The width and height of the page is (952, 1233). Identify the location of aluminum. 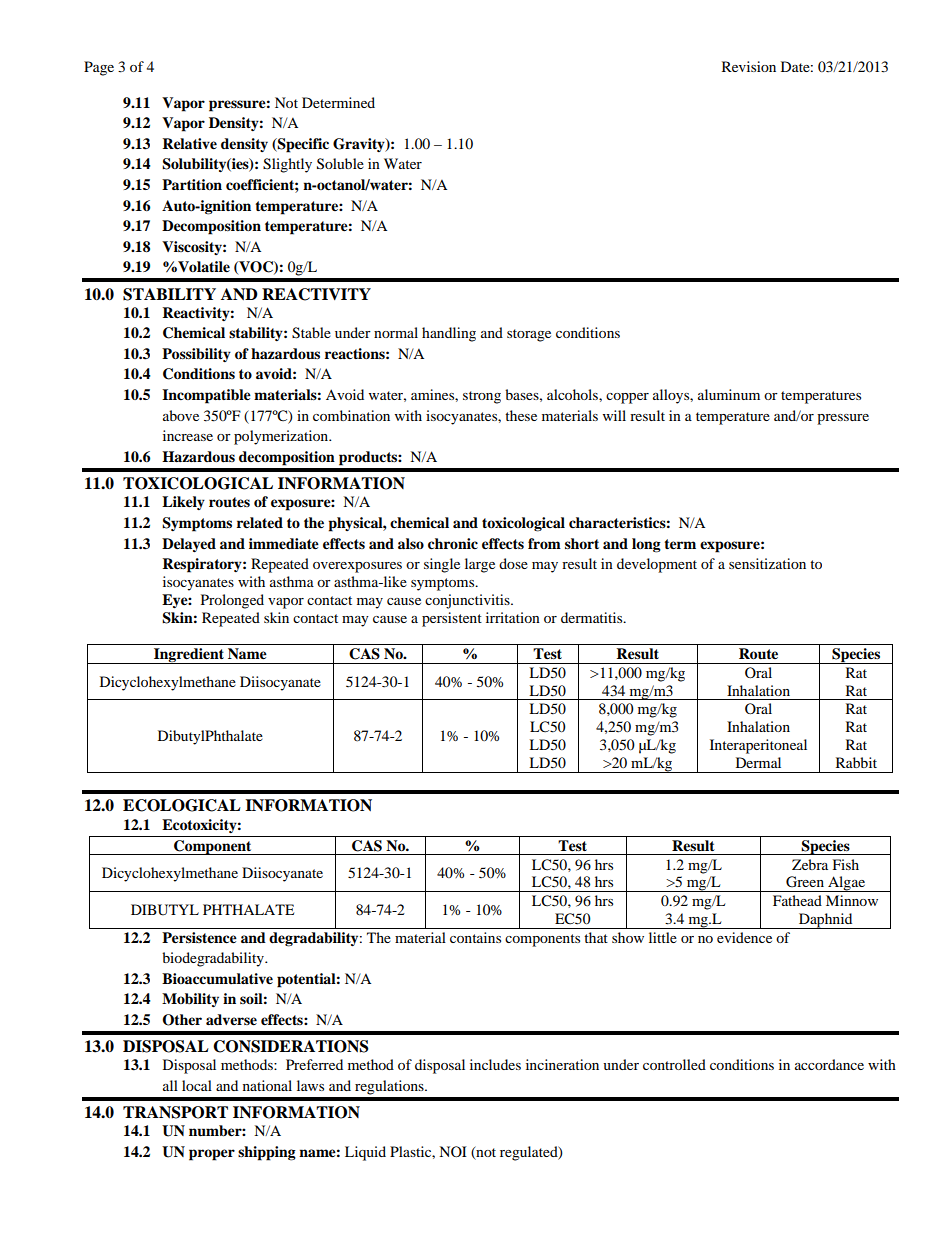
(729, 394).
